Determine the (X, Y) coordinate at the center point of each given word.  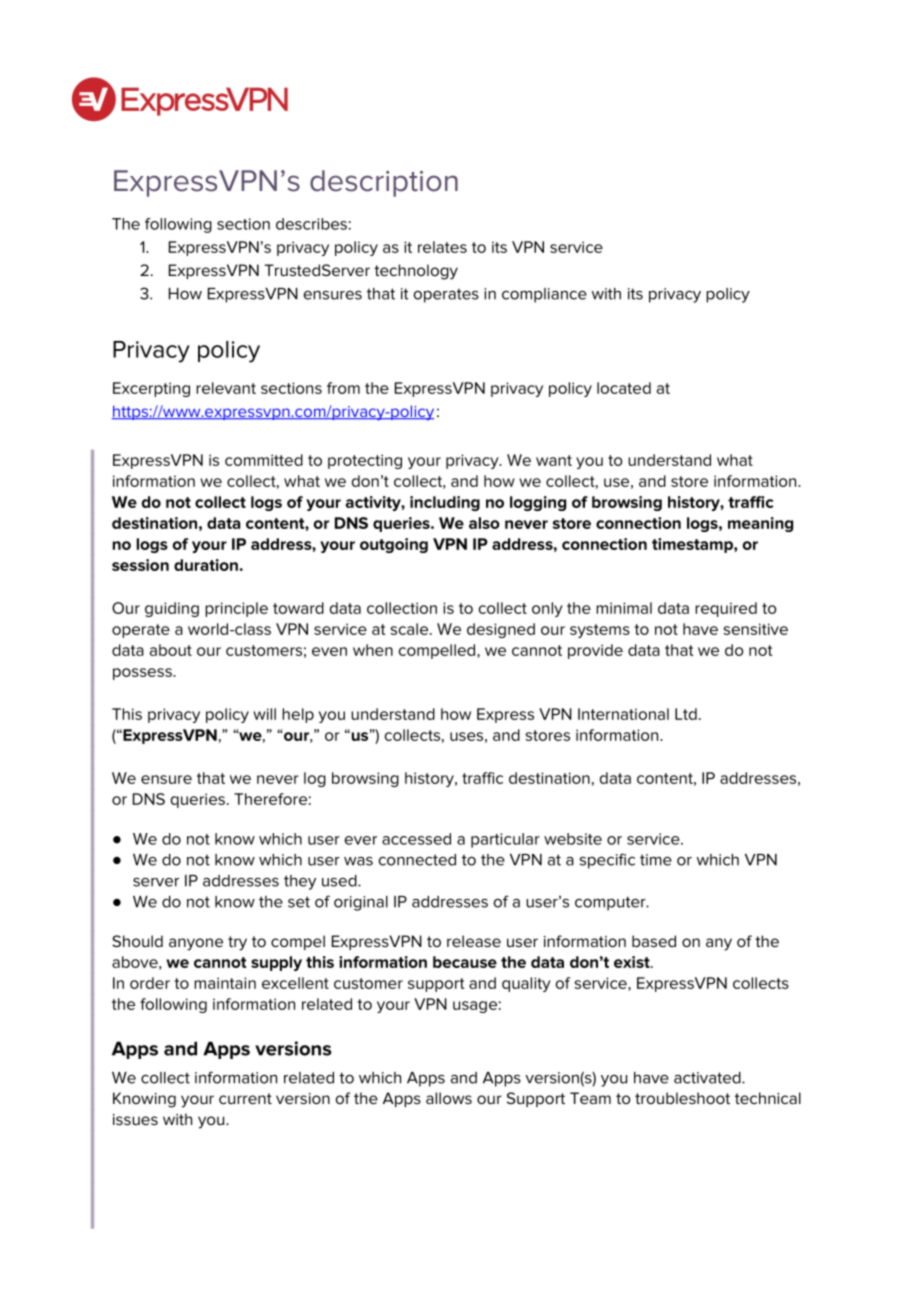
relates (442, 247)
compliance (544, 295)
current (245, 1098)
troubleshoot (682, 1098)
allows (449, 1098)
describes (311, 224)
